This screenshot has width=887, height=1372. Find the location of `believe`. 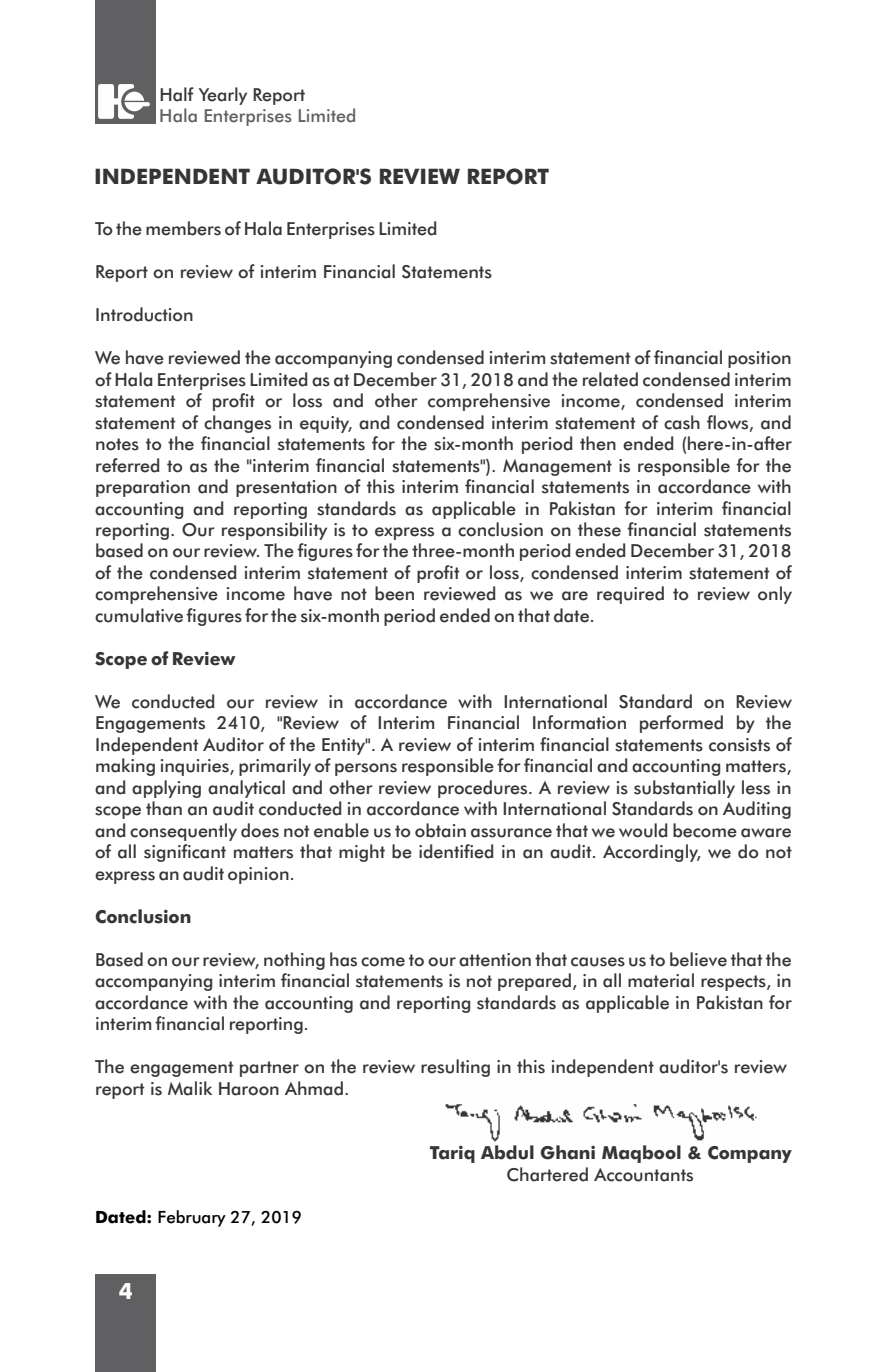

believe is located at coordinates (698, 959).
